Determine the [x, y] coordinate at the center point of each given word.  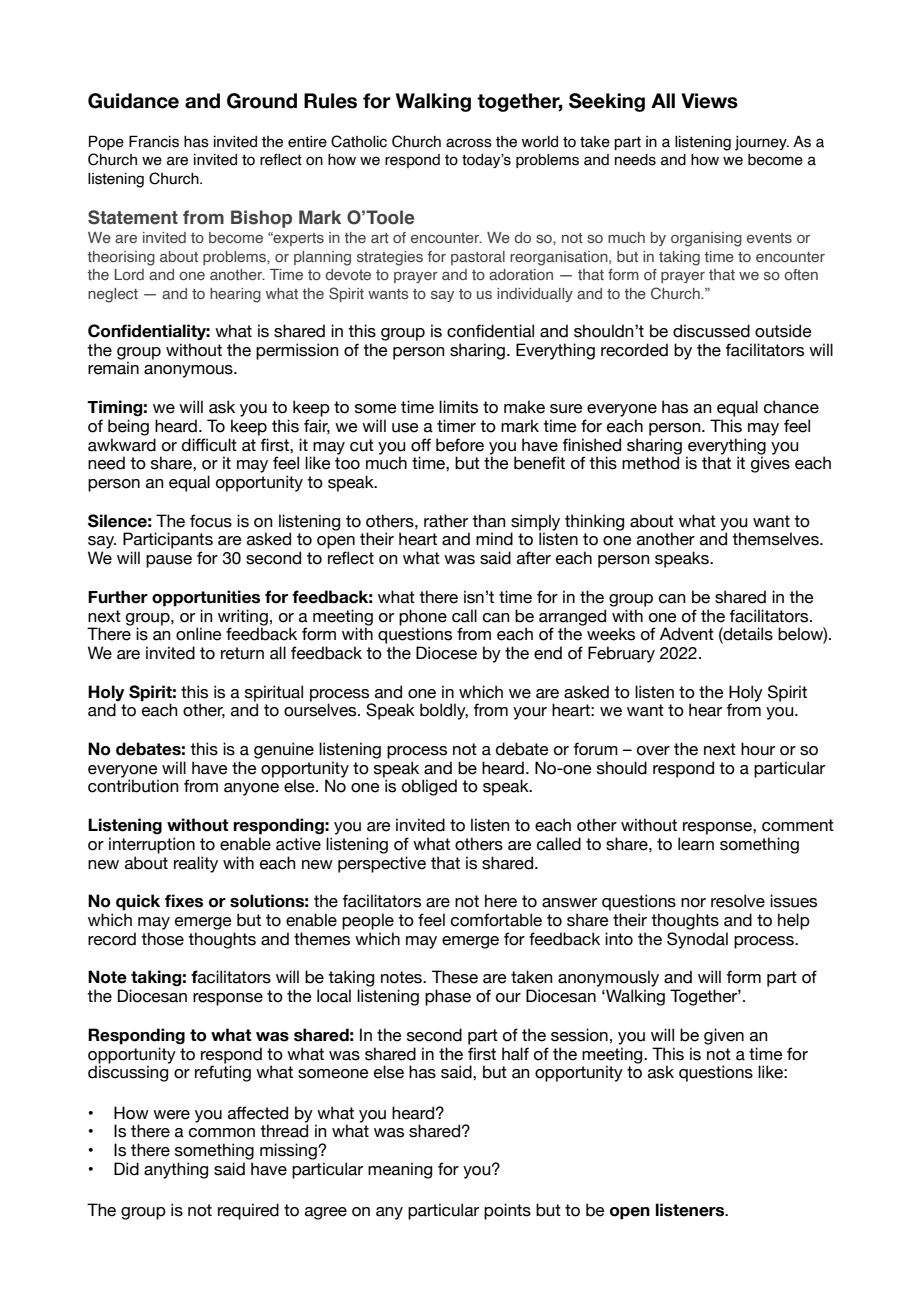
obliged [429, 787]
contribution [133, 786]
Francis [154, 141]
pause [169, 561]
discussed [711, 331]
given [724, 1036]
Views [709, 101]
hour [758, 749]
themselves [776, 539]
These [455, 977]
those [162, 939]
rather [446, 521]
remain [113, 368]
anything [176, 1170]
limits [458, 407]
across [469, 143]
